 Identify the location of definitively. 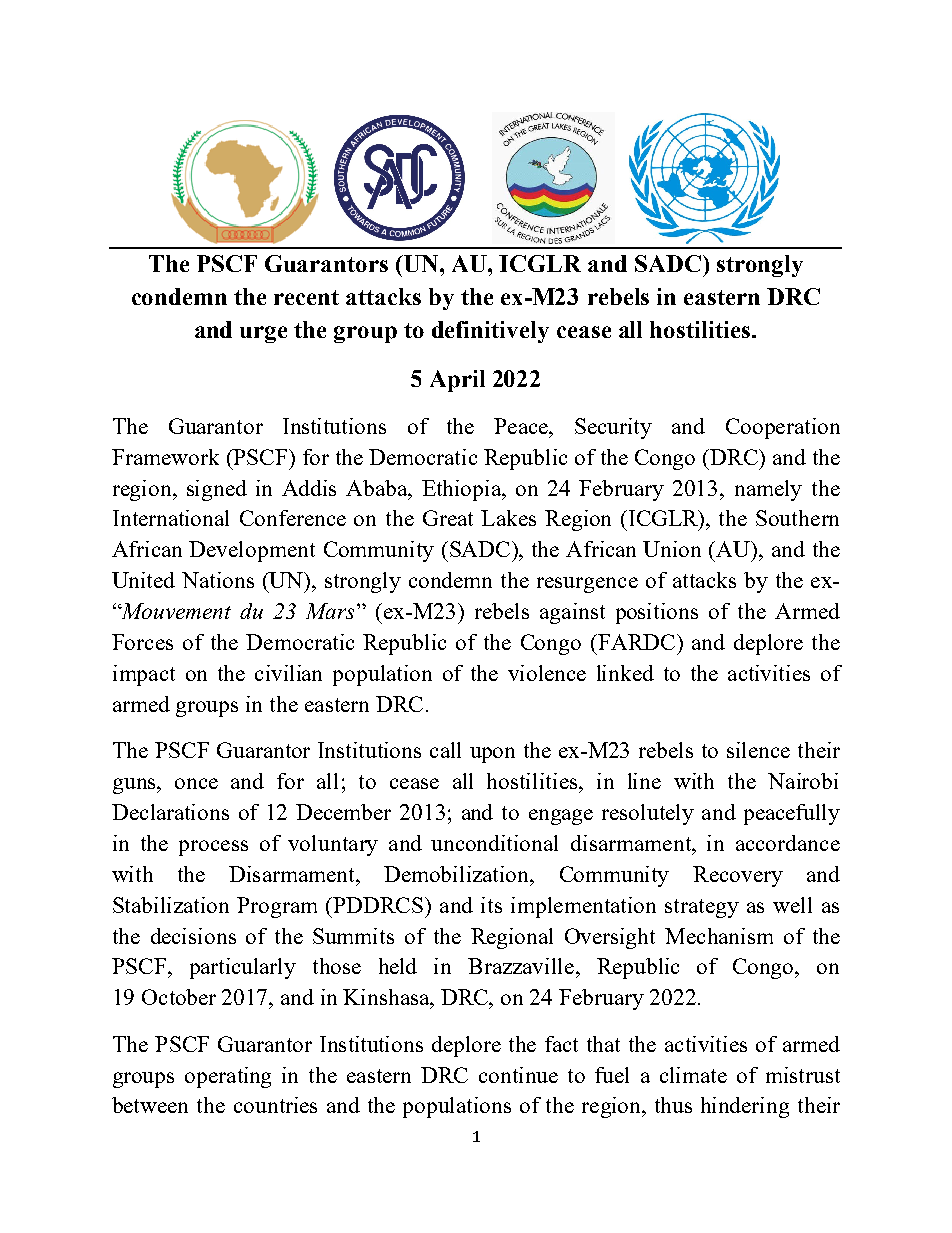
(490, 332).
